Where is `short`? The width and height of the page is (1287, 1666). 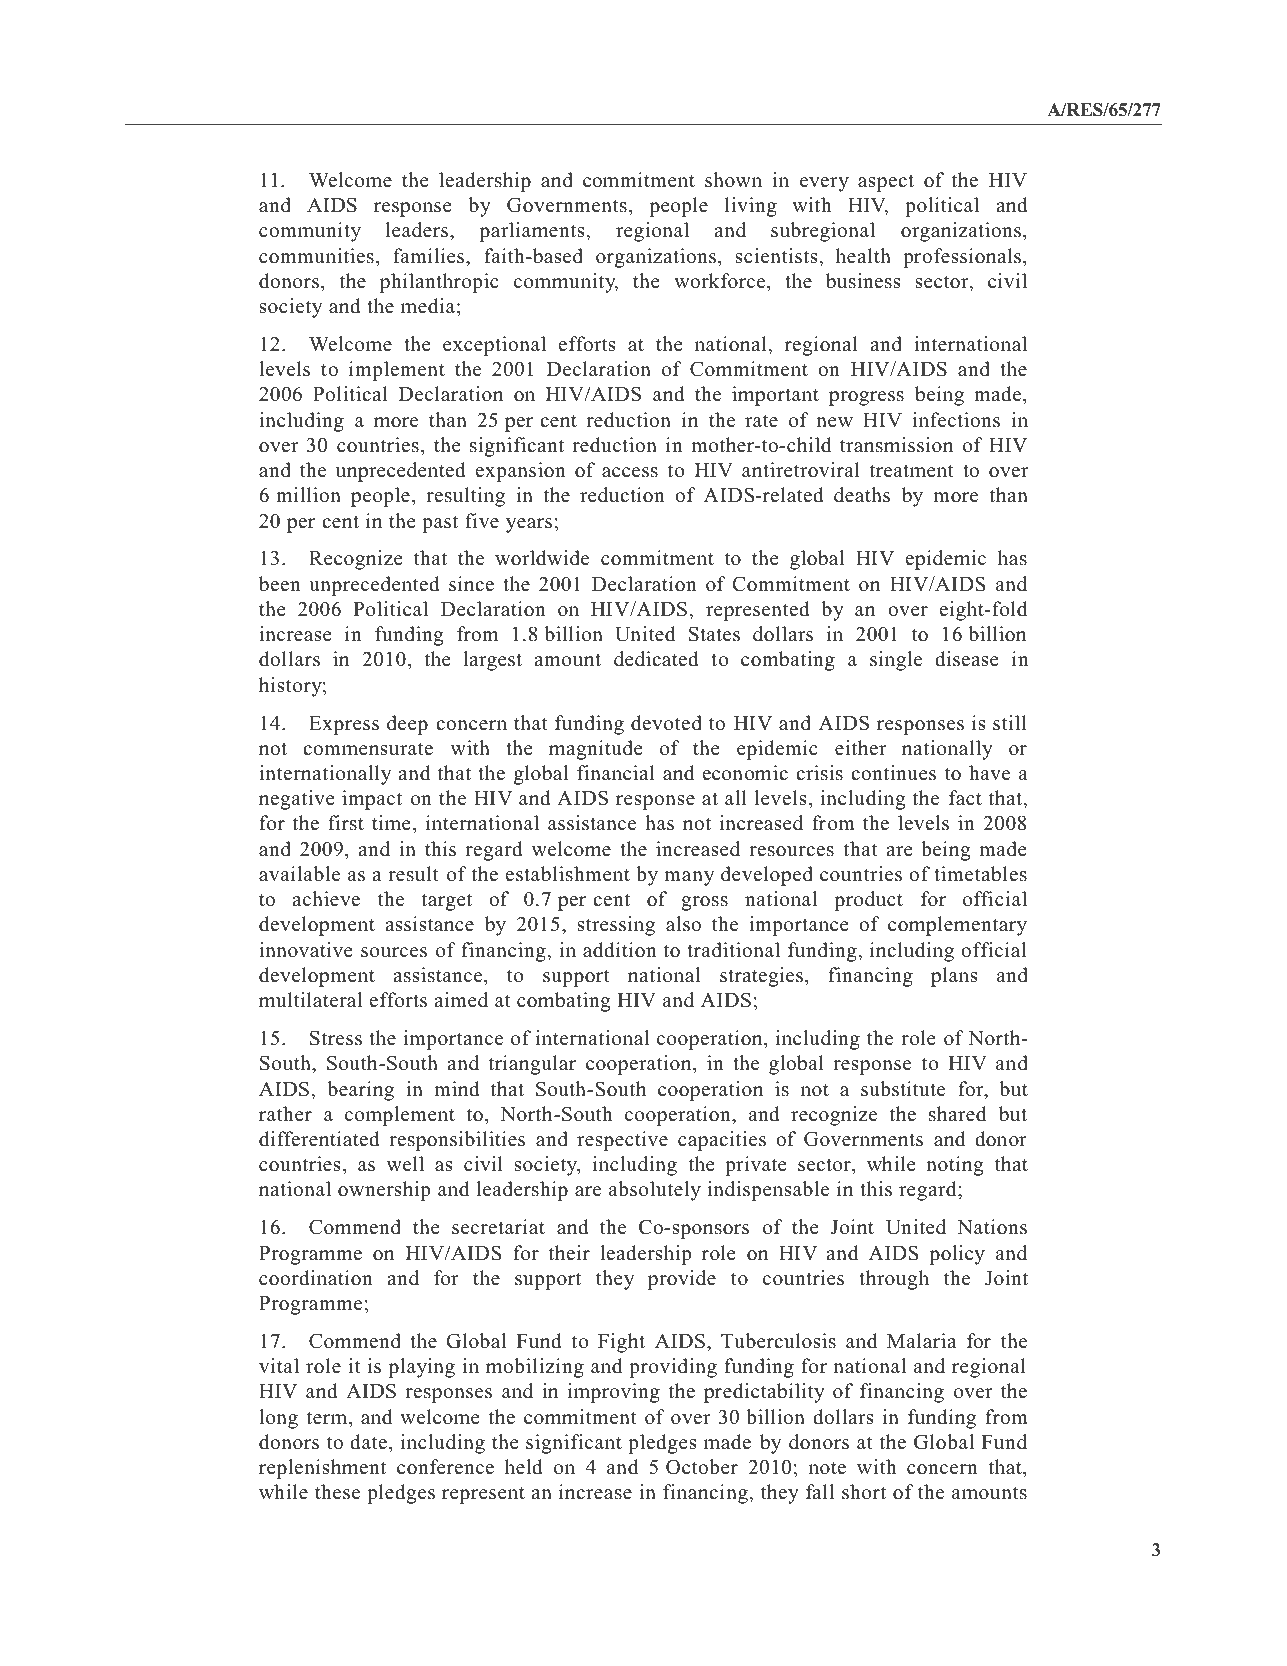
short is located at coordinates (864, 1492).
